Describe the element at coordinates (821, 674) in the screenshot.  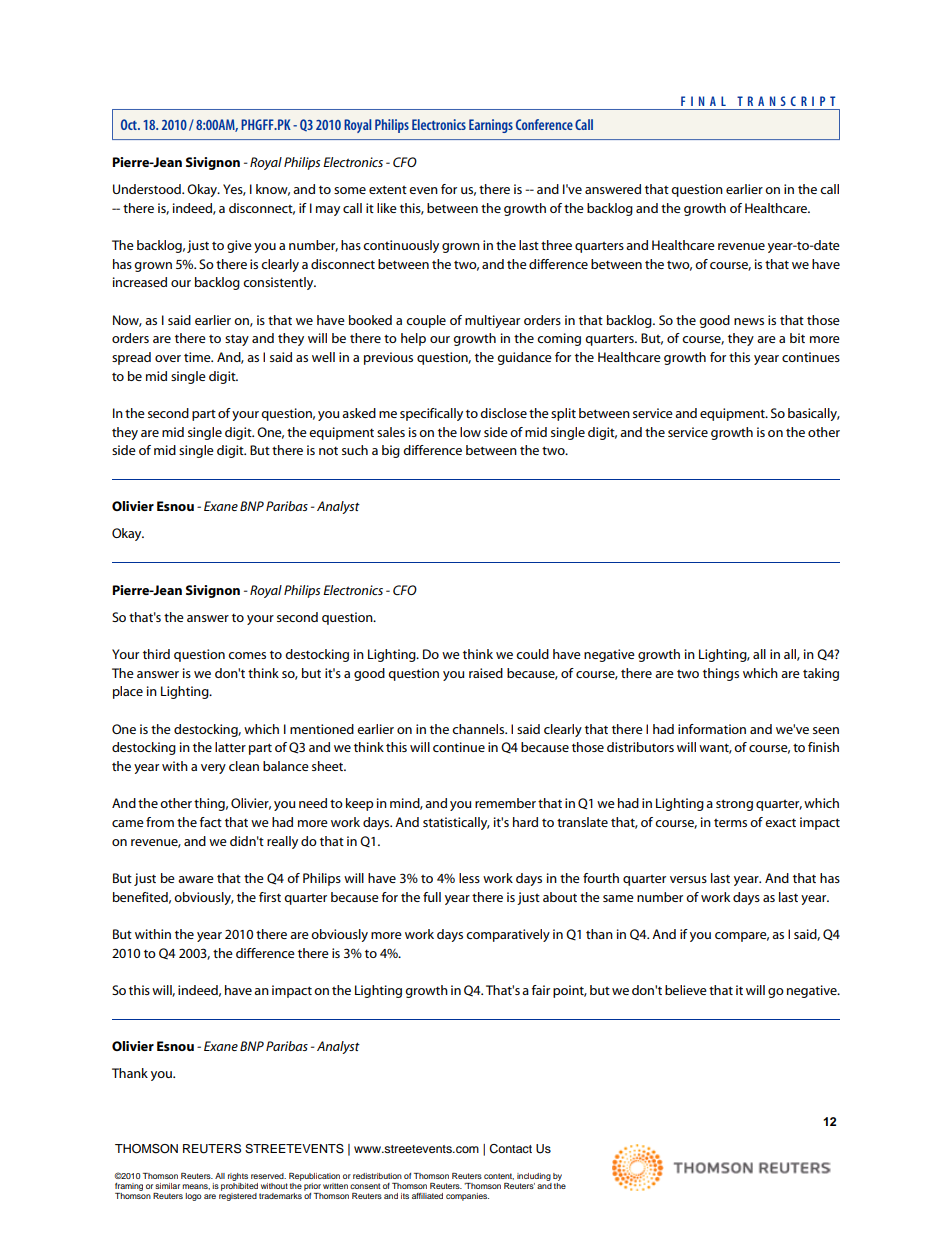
I see `taking` at that location.
